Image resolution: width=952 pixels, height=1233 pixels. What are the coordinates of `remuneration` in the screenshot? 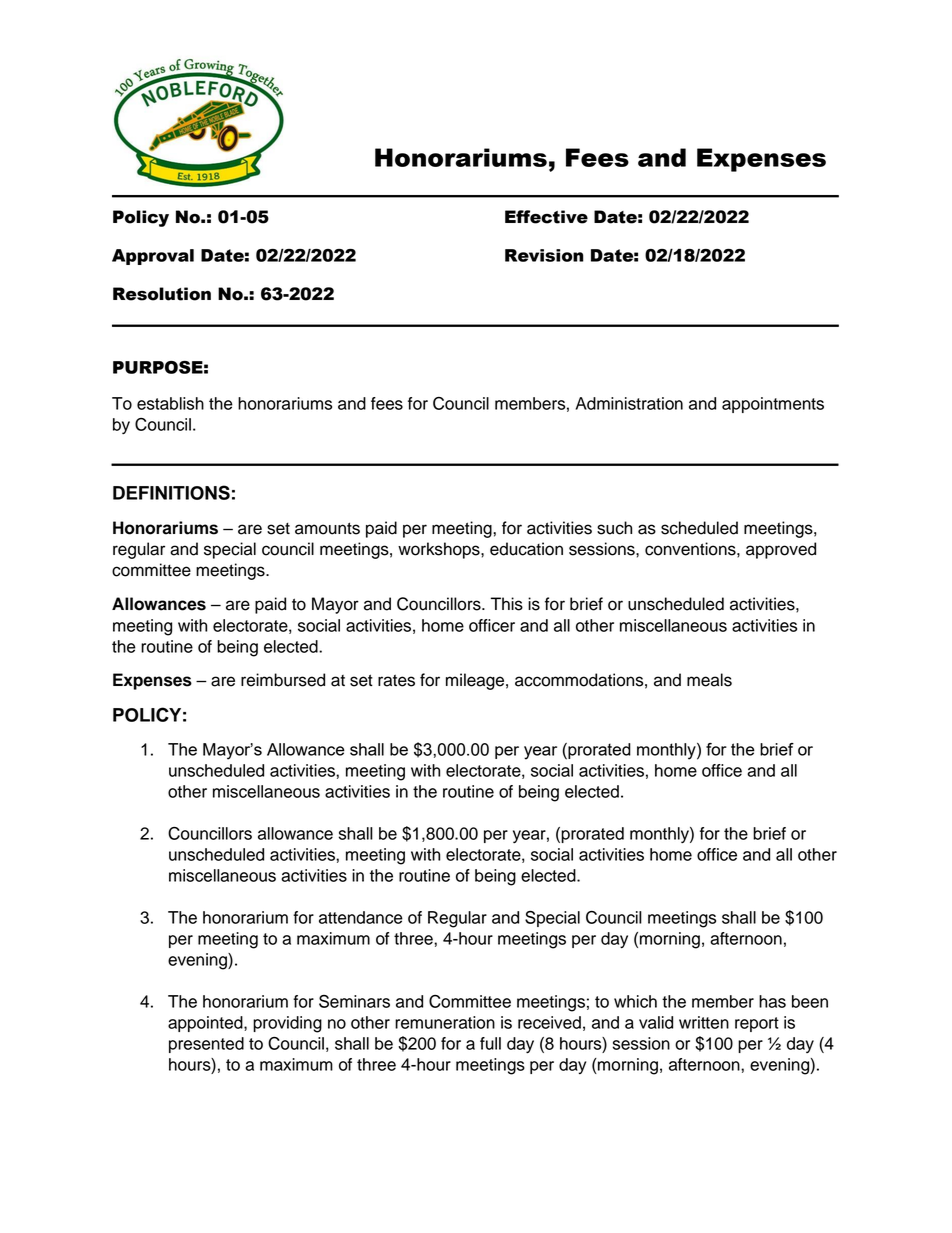 It's located at (445, 1022).
